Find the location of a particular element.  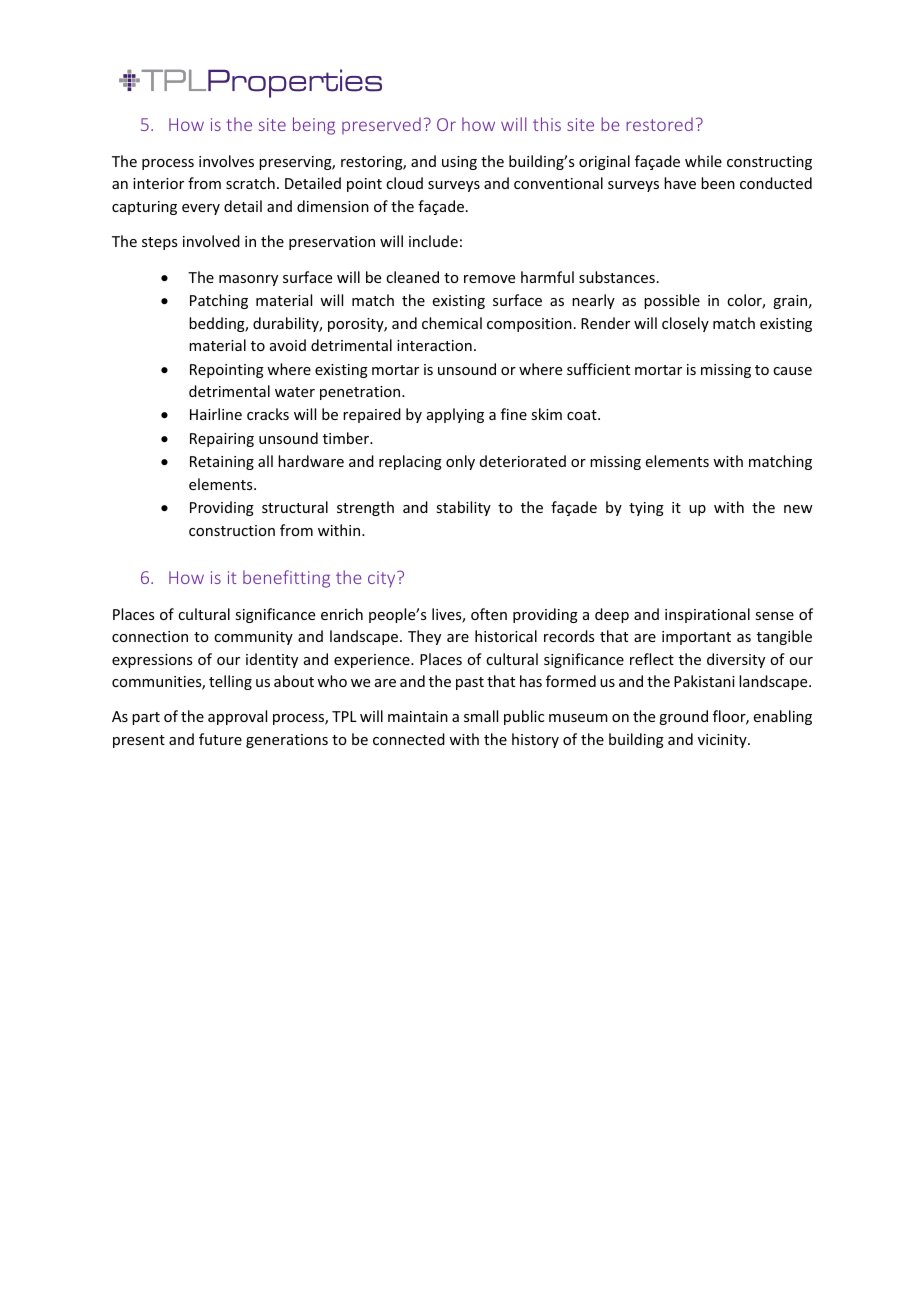

Repairing is located at coordinates (222, 440).
